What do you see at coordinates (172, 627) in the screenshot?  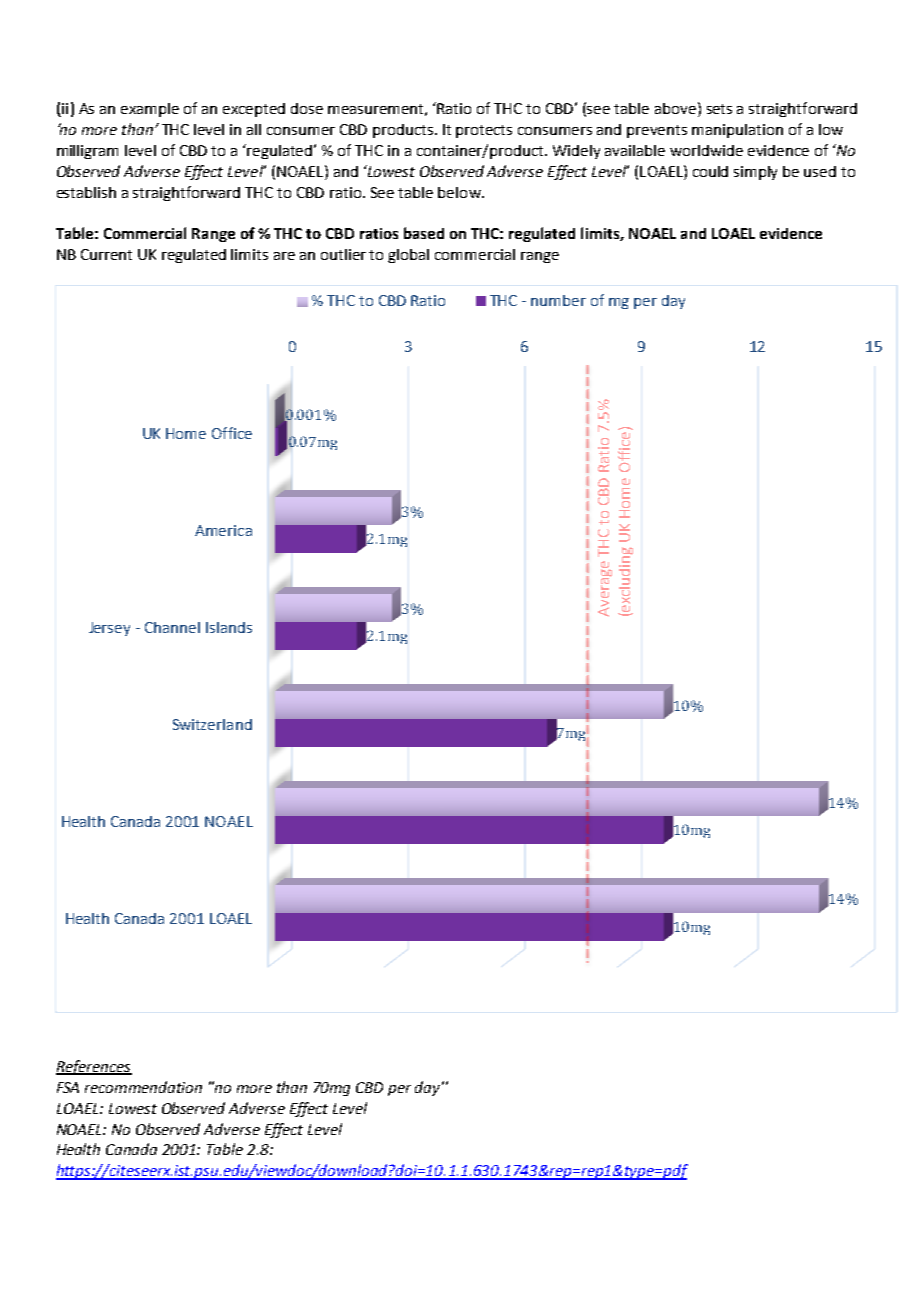 I see `Channel` at bounding box center [172, 627].
